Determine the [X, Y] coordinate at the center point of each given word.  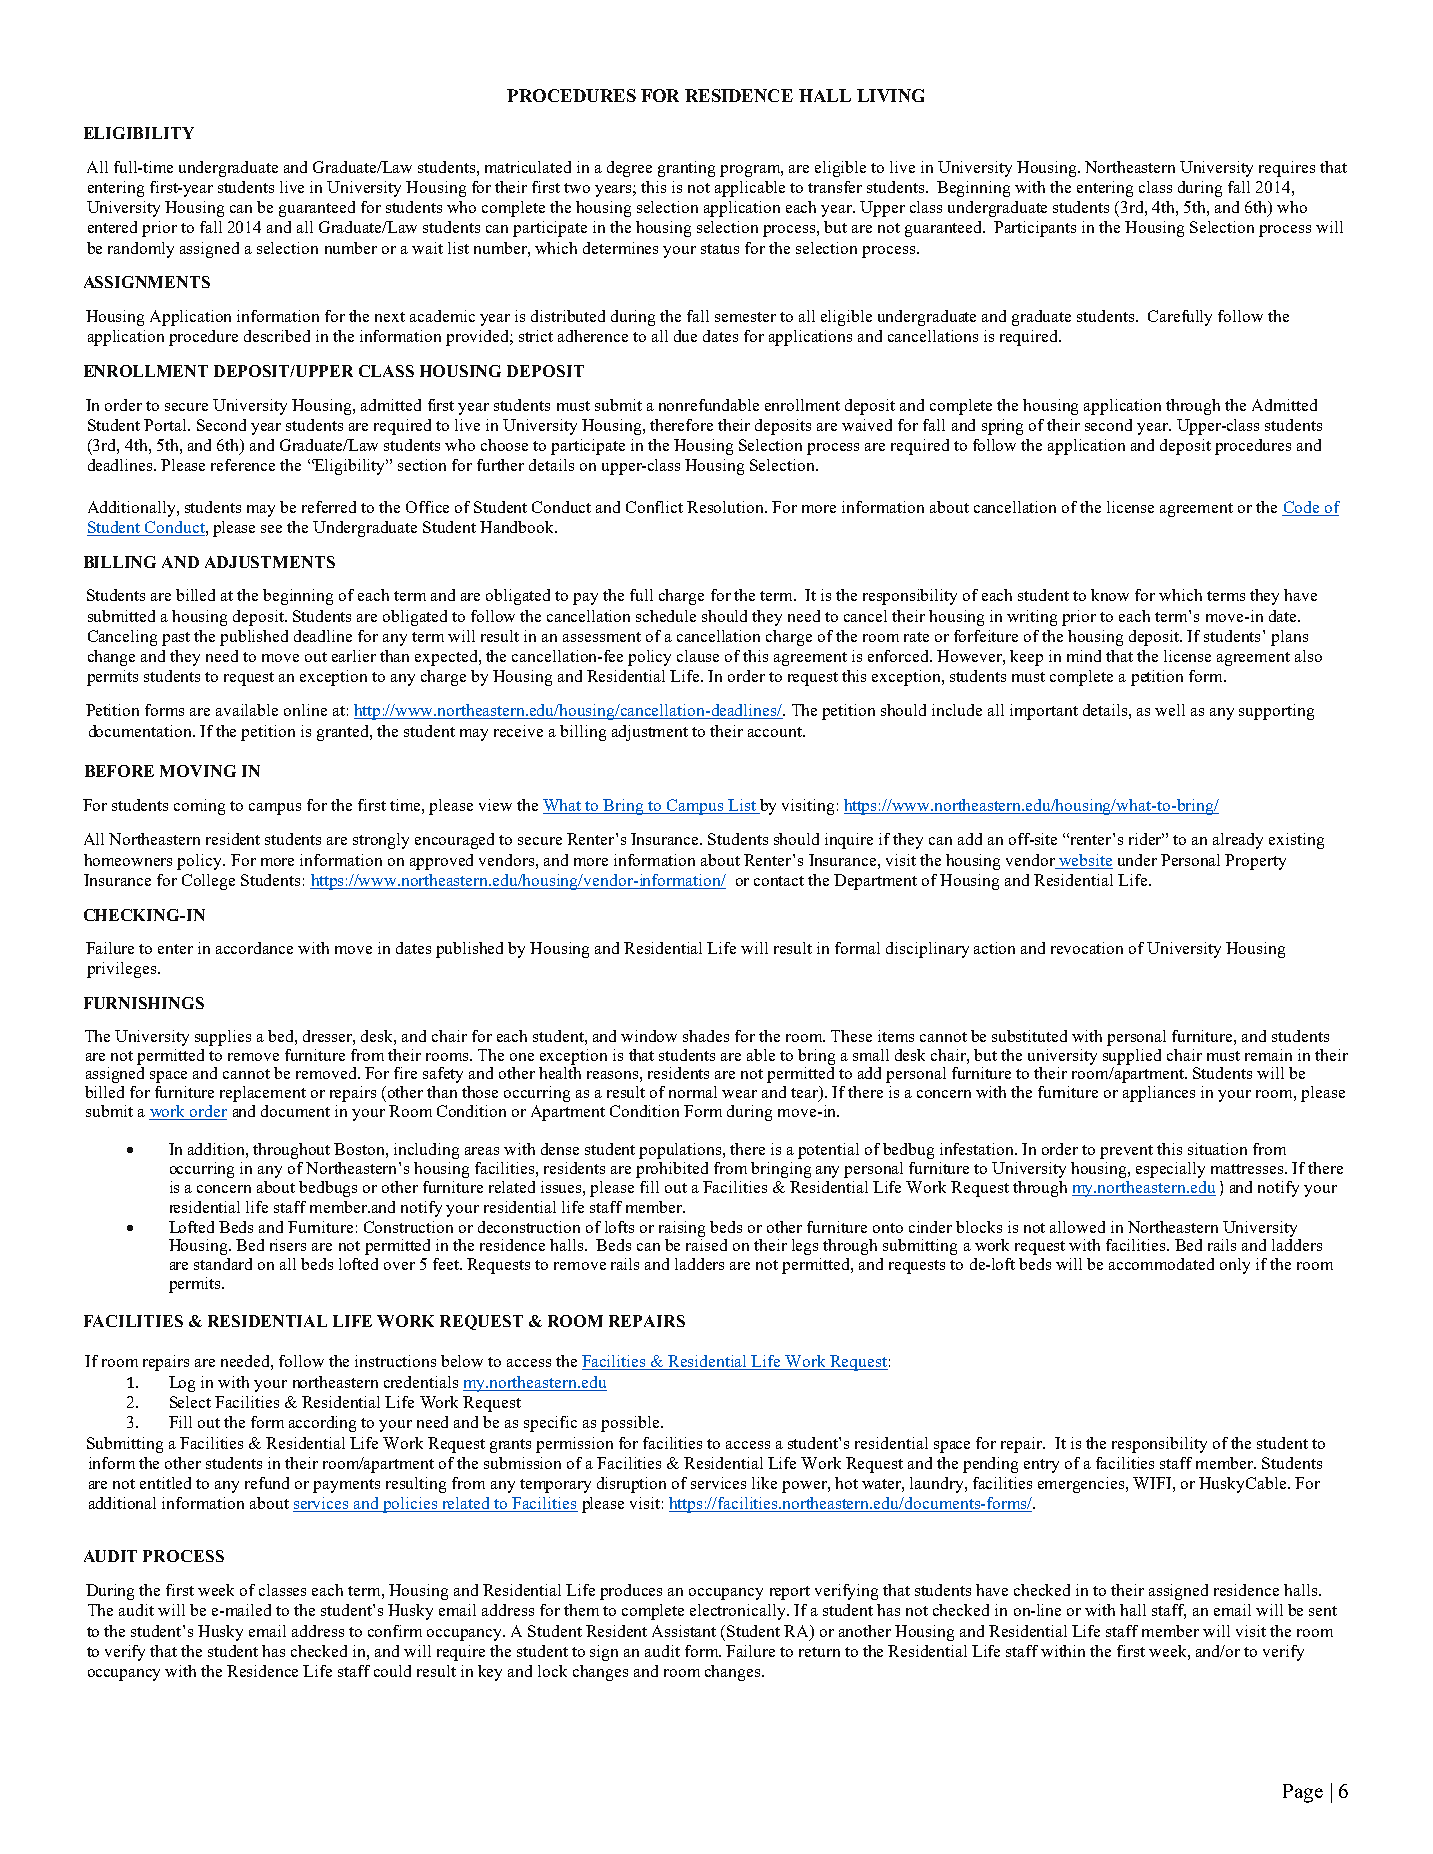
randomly [141, 250]
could [392, 1671]
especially [1170, 1170]
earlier [354, 656]
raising [682, 1229]
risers [288, 1245]
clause [698, 656]
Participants [1035, 229]
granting [686, 169]
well [1170, 710]
